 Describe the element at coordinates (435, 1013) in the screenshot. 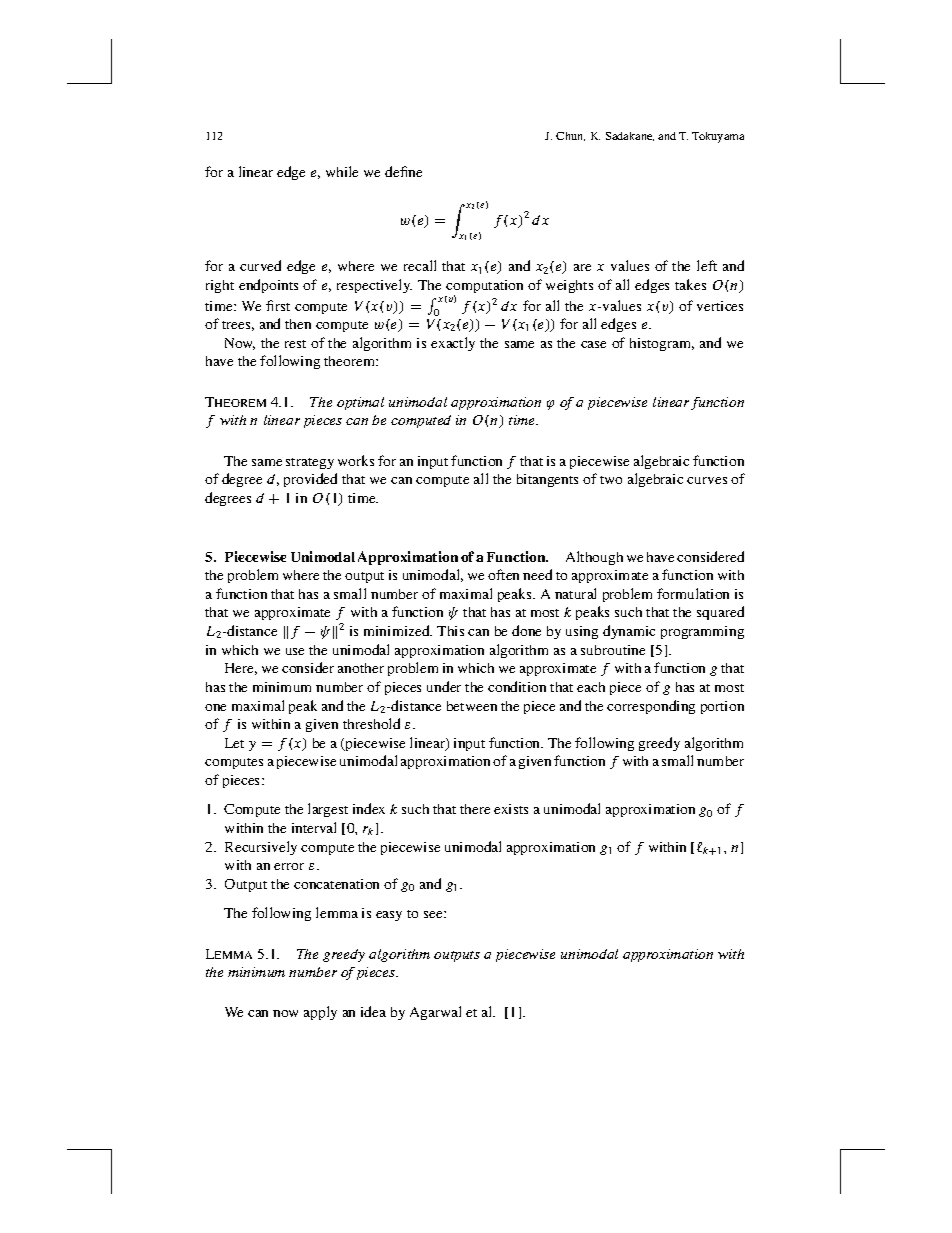

I see `Agarwal` at that location.
